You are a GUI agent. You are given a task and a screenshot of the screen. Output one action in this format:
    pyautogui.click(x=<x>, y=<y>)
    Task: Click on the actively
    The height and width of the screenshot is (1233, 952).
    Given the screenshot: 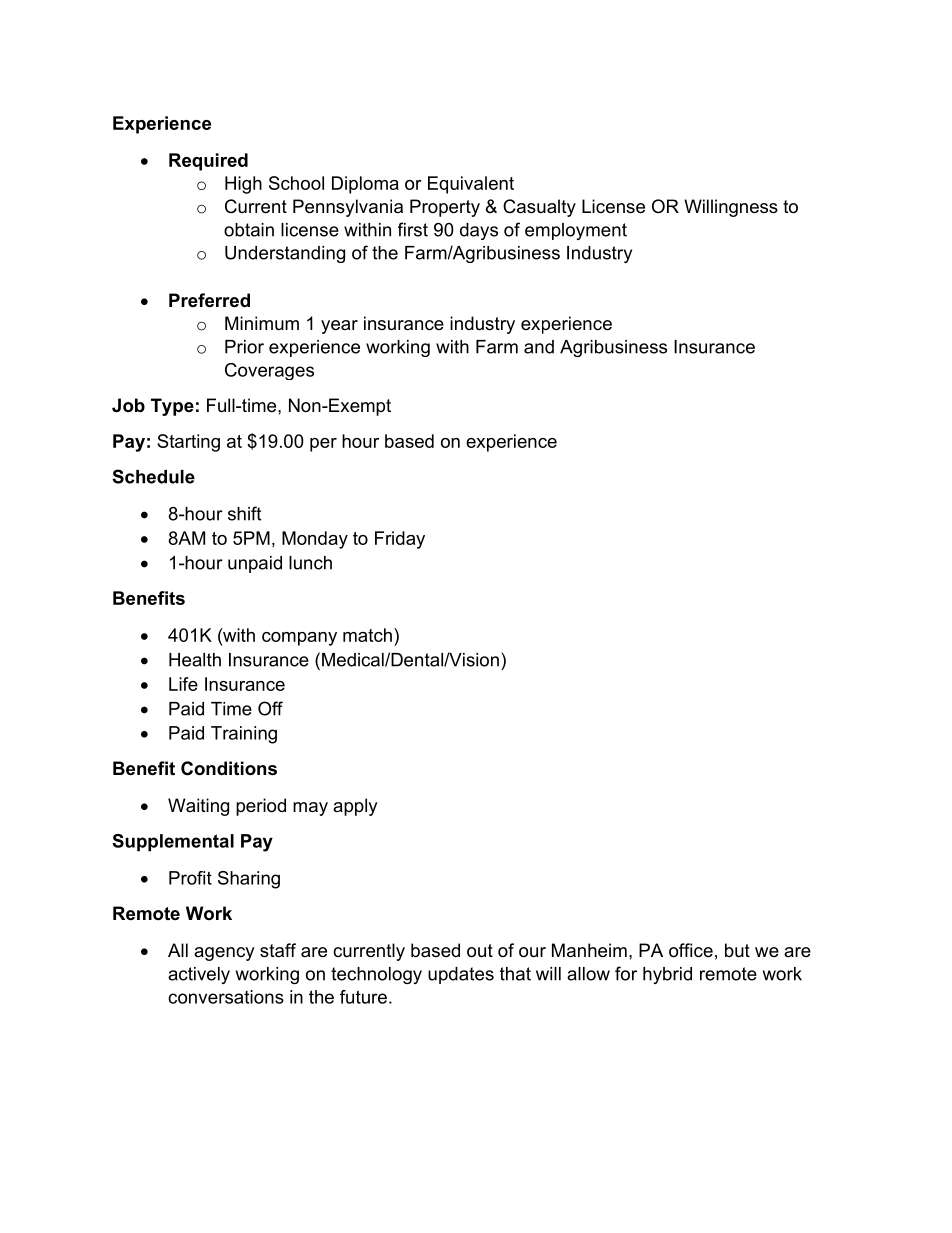 What is the action you would take?
    pyautogui.click(x=199, y=975)
